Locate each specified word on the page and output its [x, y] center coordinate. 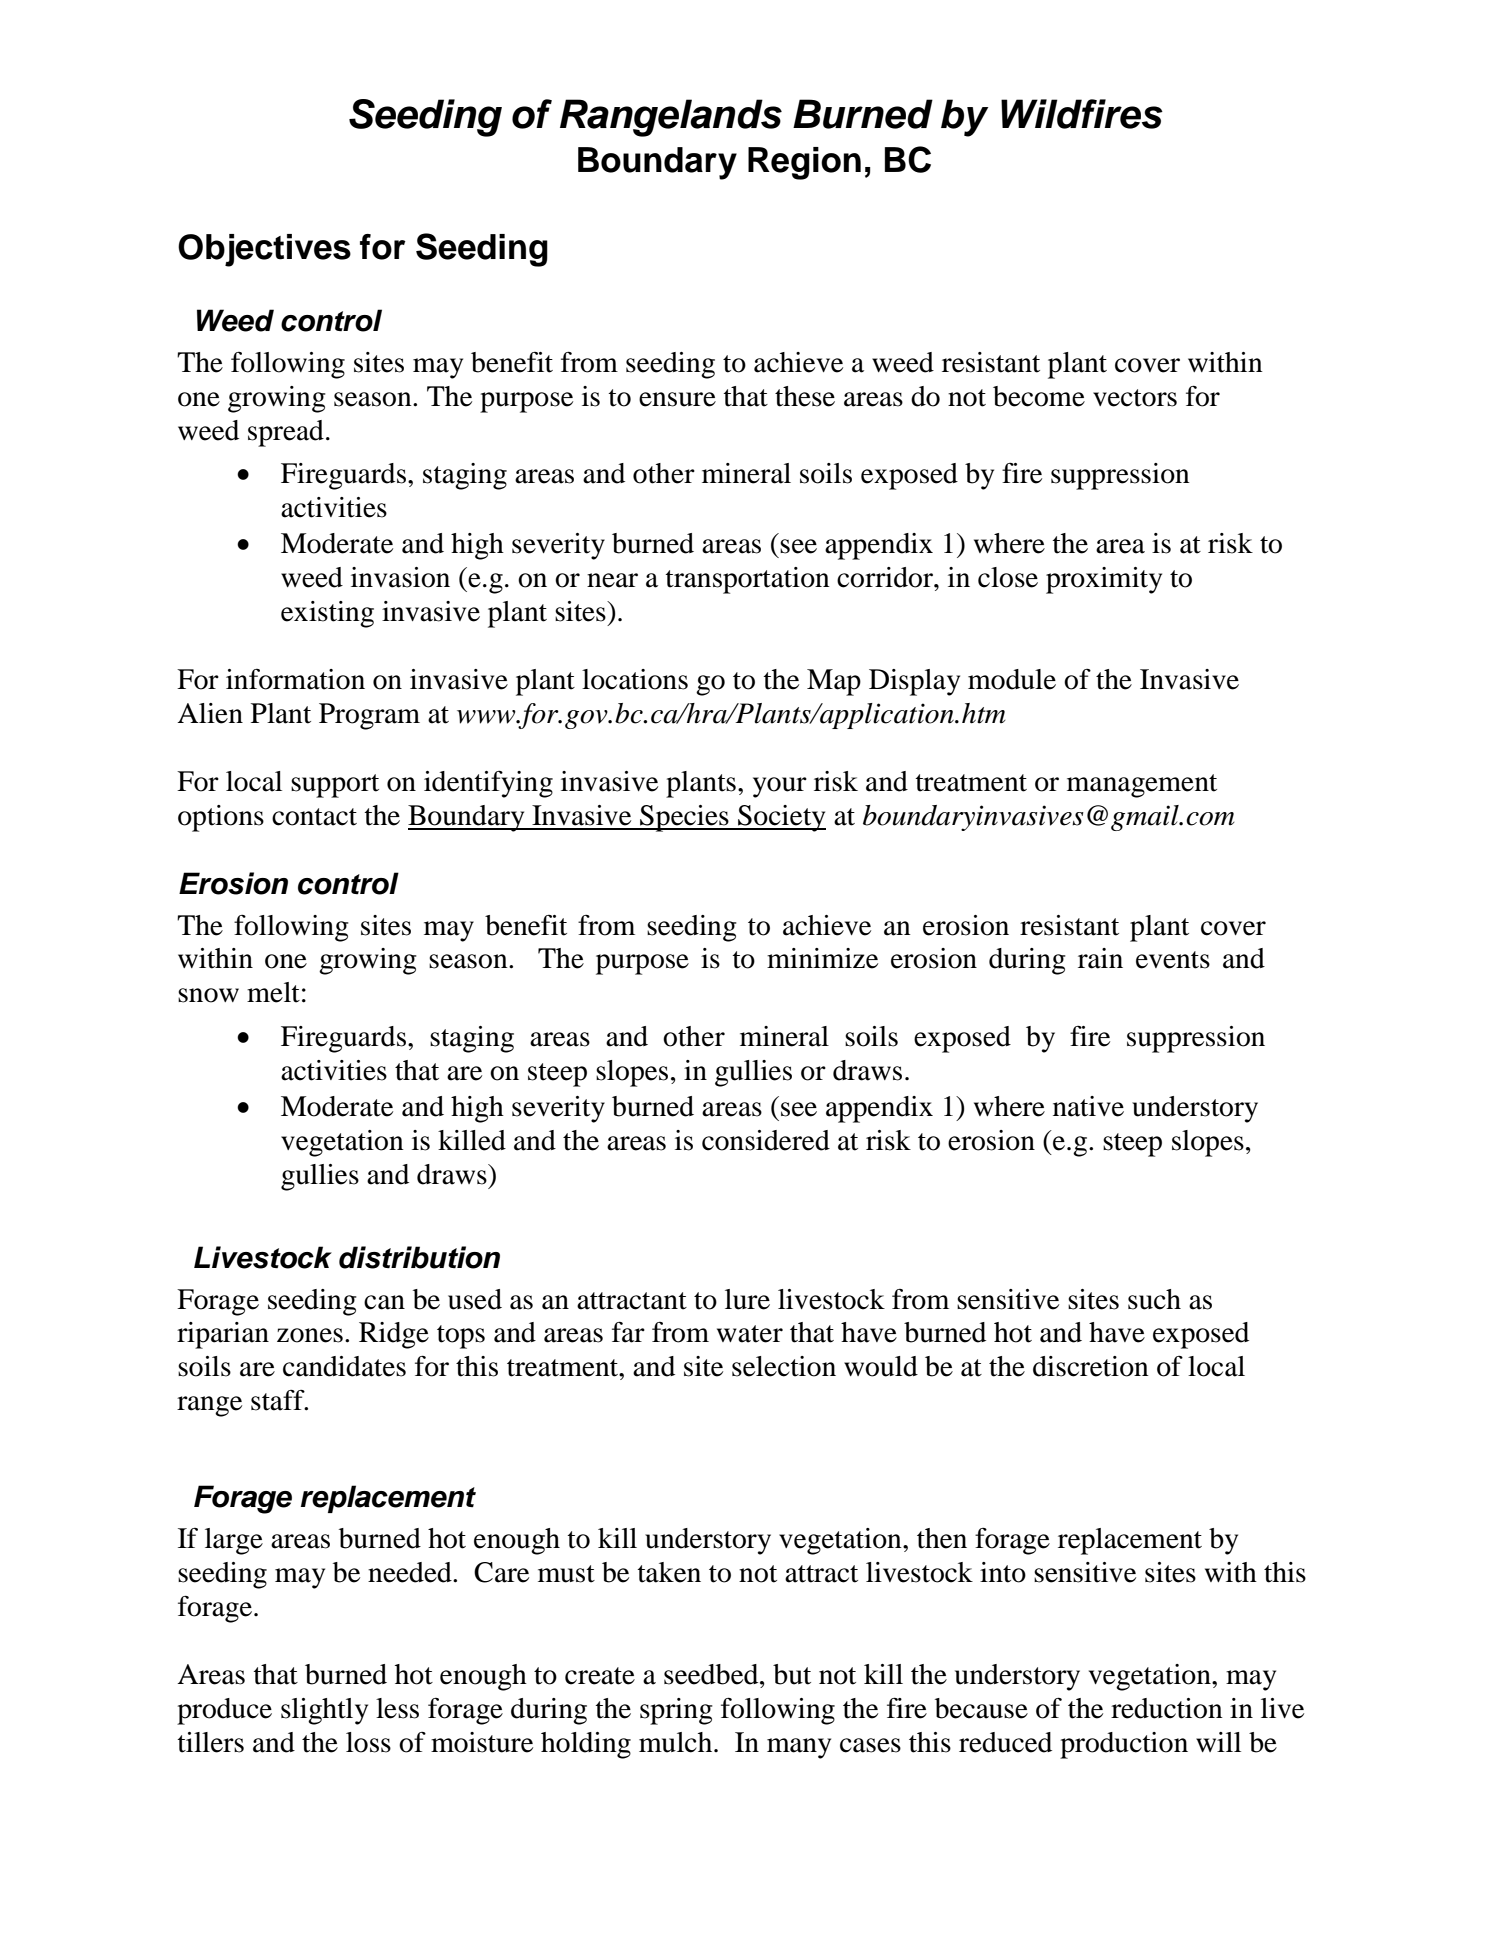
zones [310, 1335]
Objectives [264, 250]
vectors [1135, 398]
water [750, 1334]
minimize [822, 958]
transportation [747, 580]
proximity [1104, 580]
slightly [324, 1711]
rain [1100, 958]
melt [273, 992]
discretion [1091, 1366]
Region [804, 163]
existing [327, 614]
